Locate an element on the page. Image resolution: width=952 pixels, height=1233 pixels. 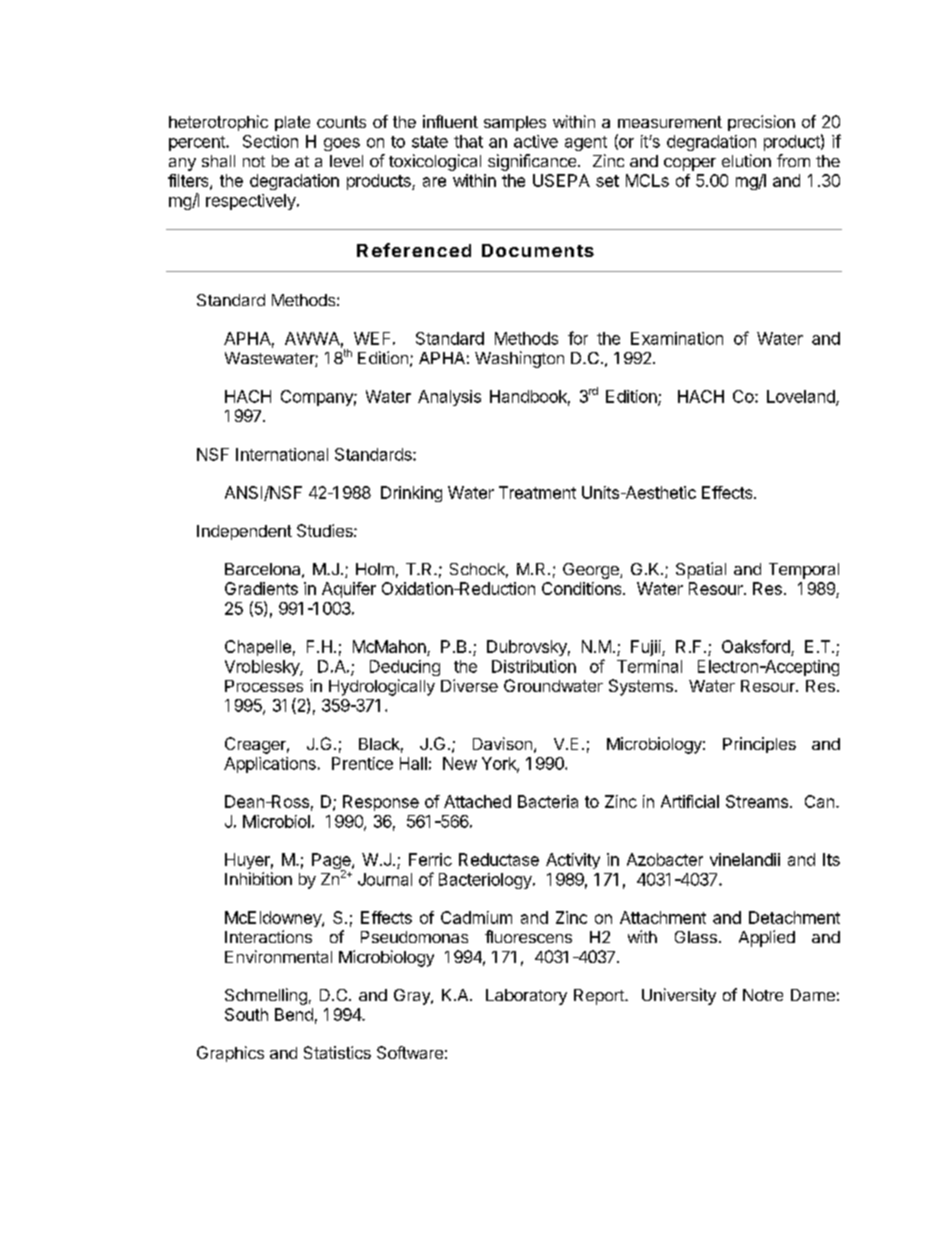
South is located at coordinates (246, 1014).
